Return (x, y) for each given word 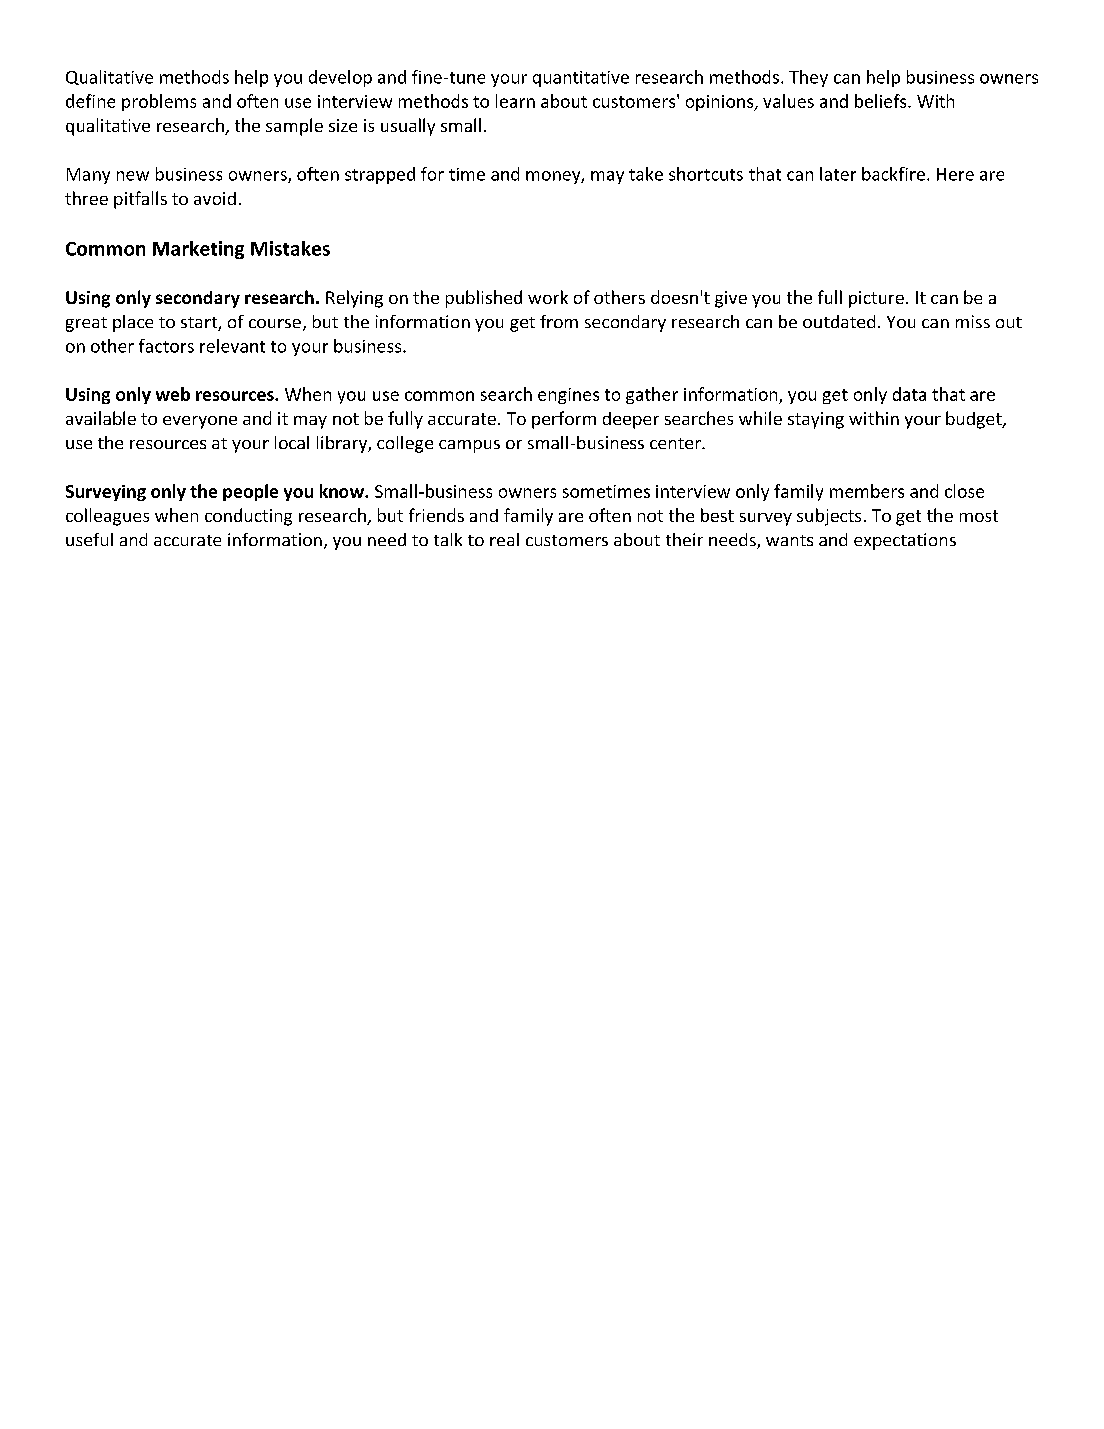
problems (159, 102)
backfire (893, 174)
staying (816, 420)
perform (564, 420)
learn (515, 101)
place (133, 323)
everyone (200, 422)
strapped (380, 175)
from (559, 321)
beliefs (882, 101)
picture (876, 299)
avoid (215, 198)
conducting (248, 517)
